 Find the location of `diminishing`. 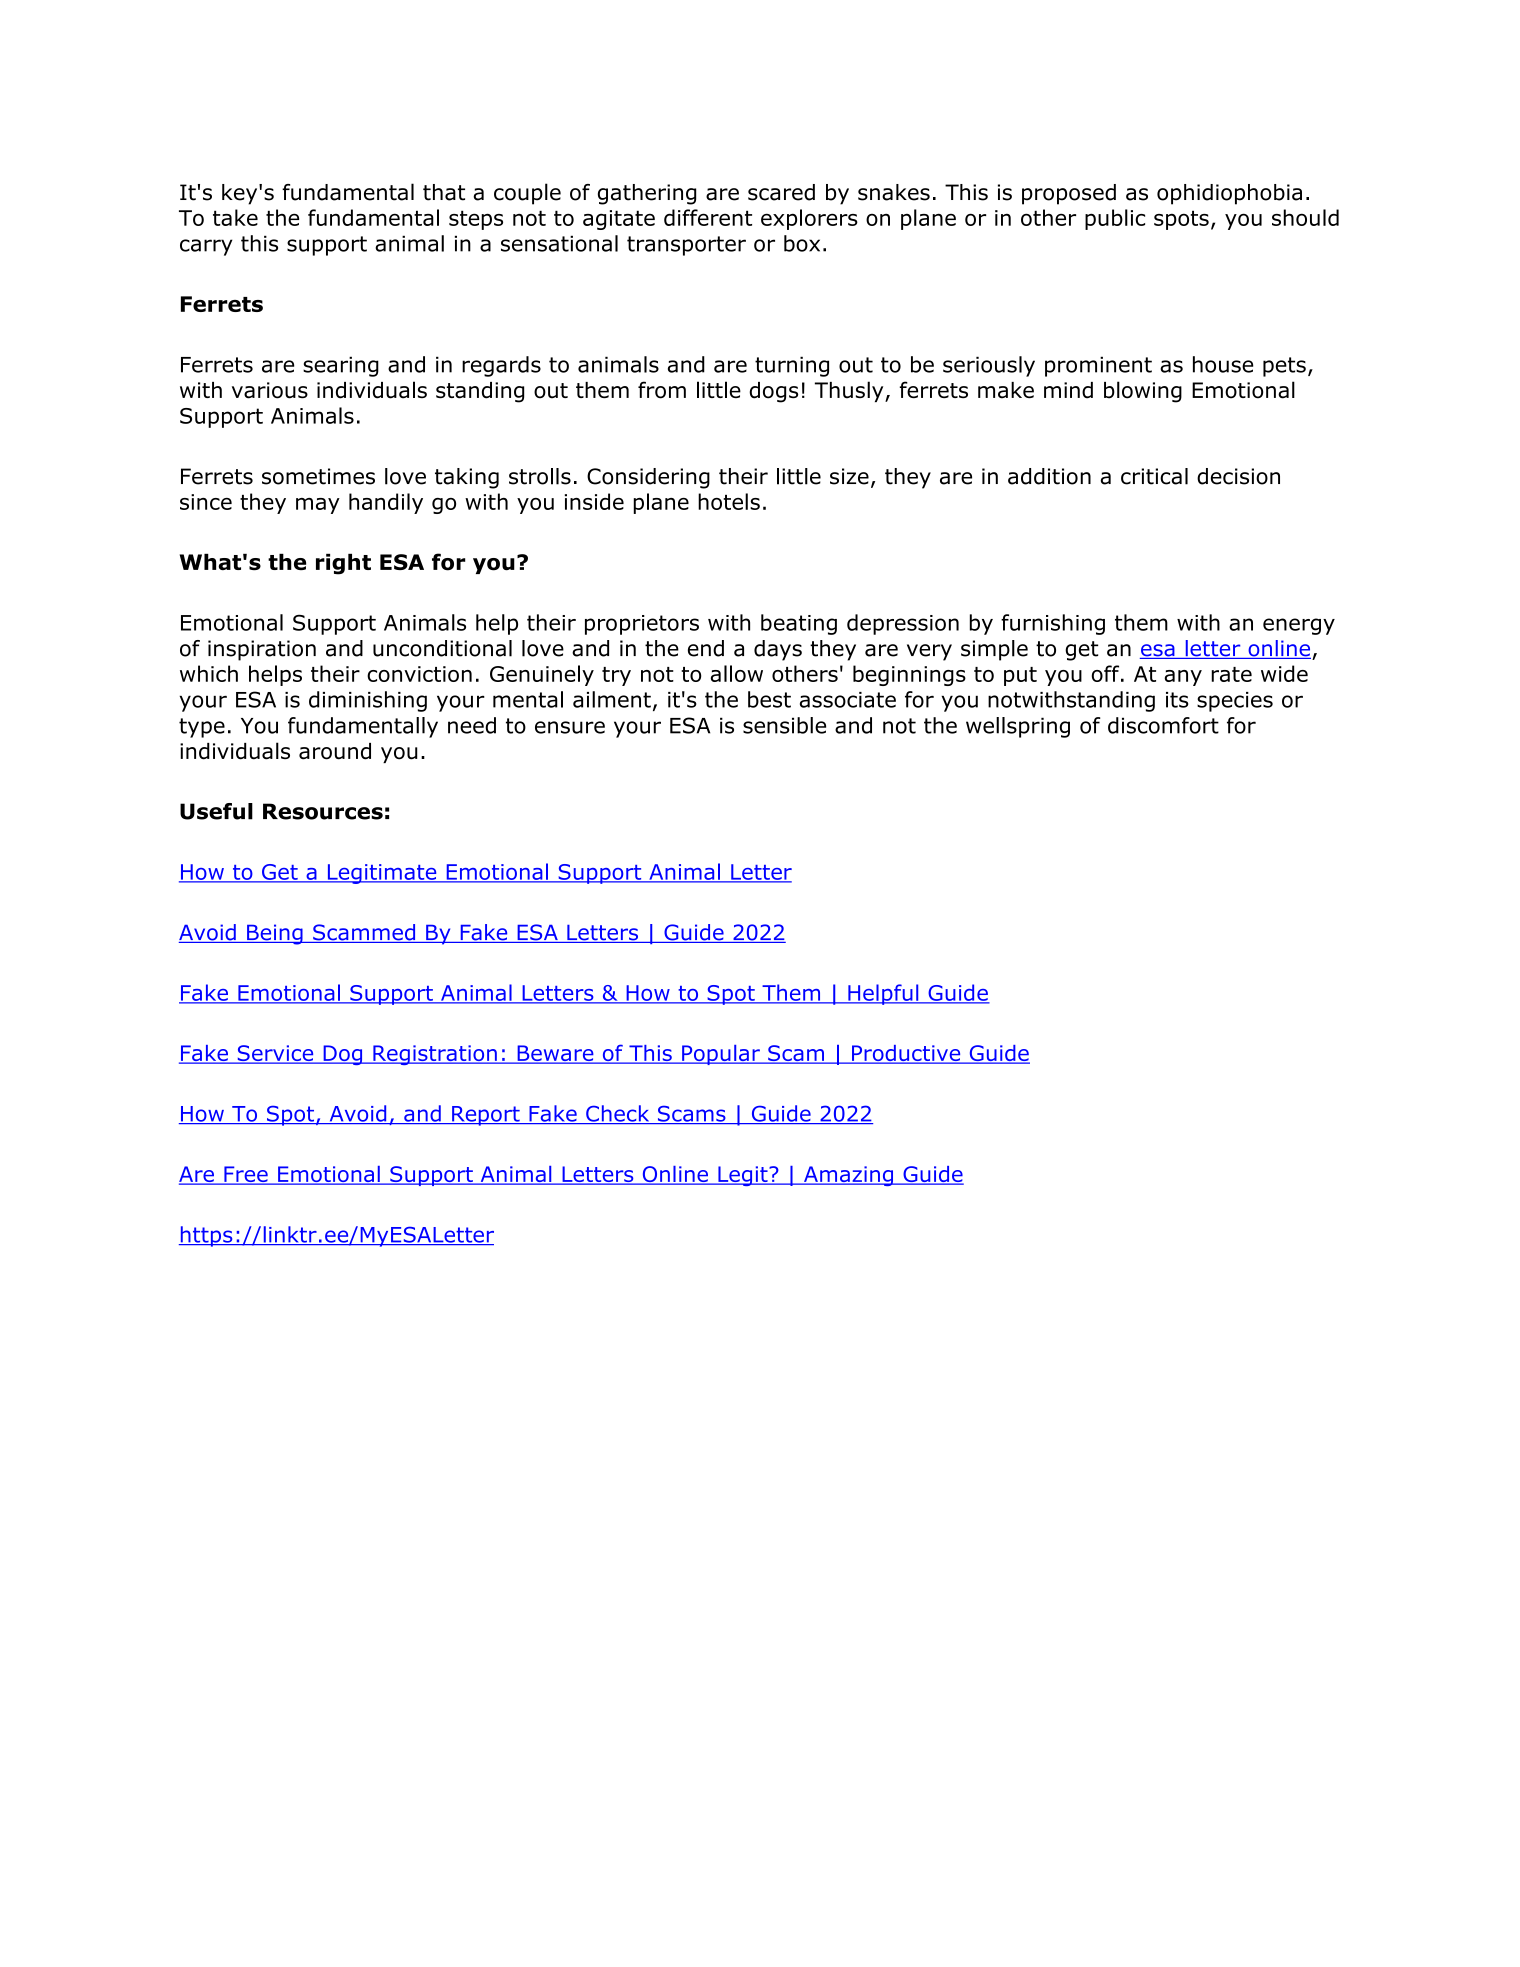

diminishing is located at coordinates (368, 701).
